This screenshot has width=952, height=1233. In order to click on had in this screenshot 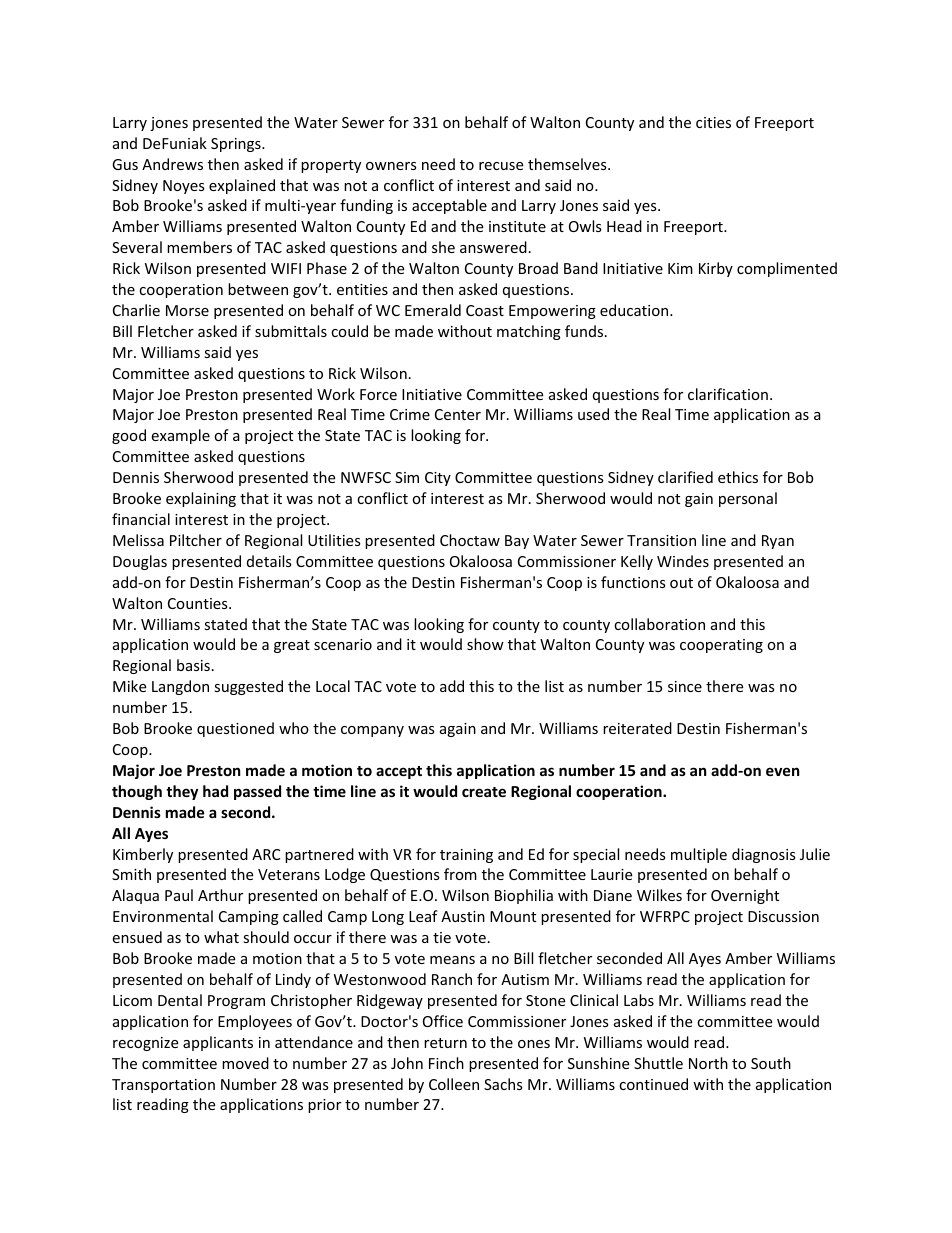, I will do `click(215, 791)`.
